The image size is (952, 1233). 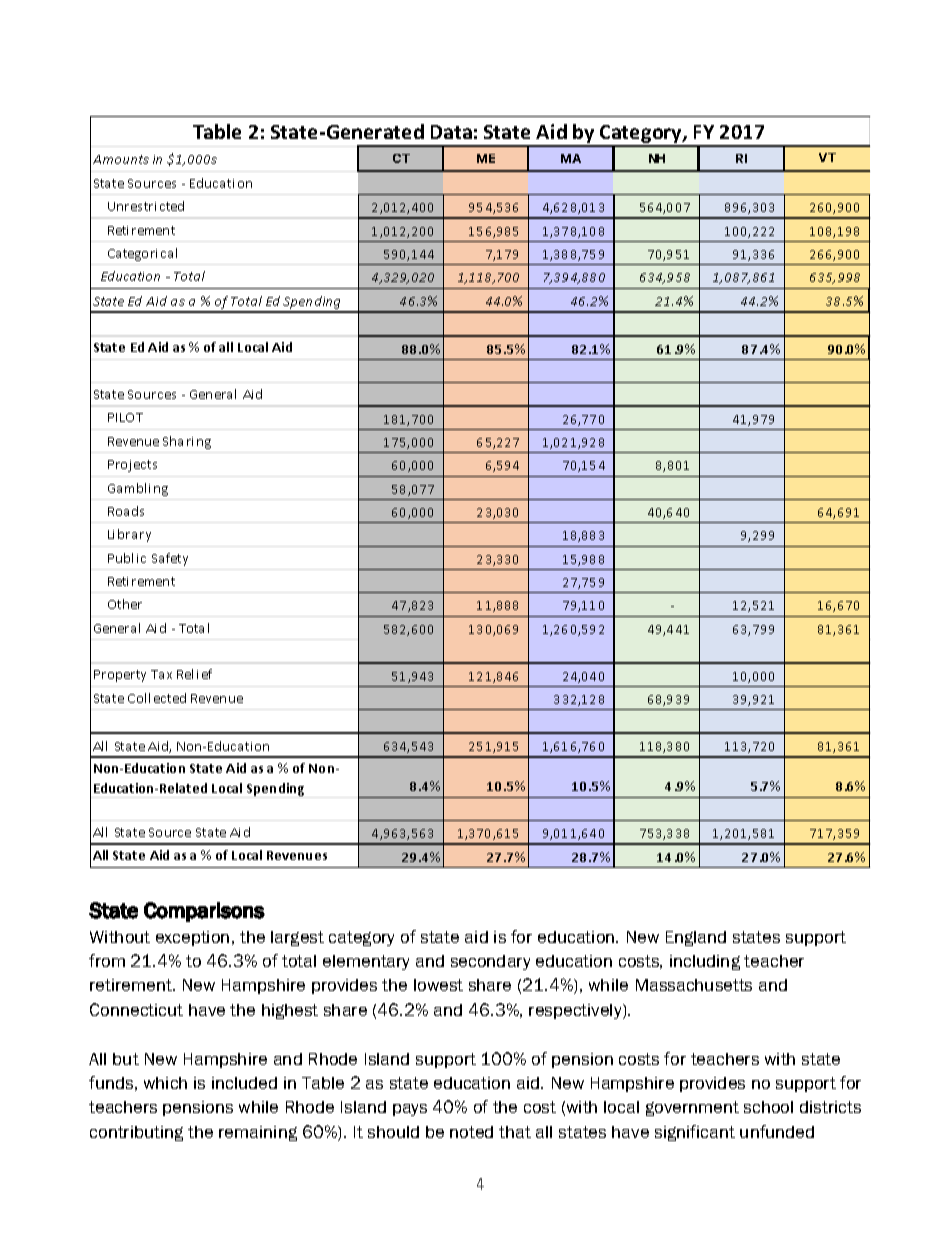 What do you see at coordinates (146, 206) in the image?
I see `Unrestricted` at bounding box center [146, 206].
